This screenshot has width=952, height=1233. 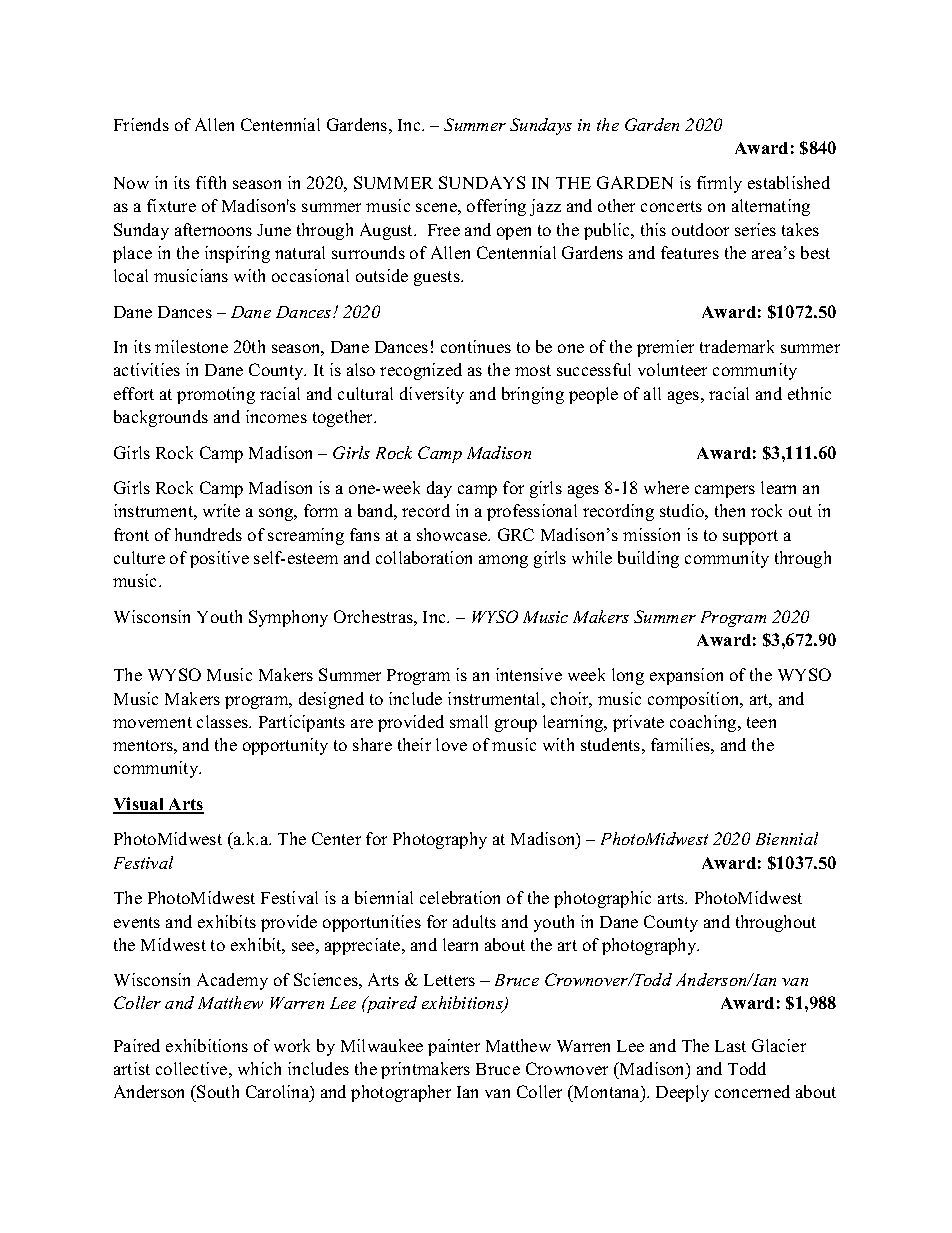 What do you see at coordinates (451, 744) in the screenshot?
I see `love` at bounding box center [451, 744].
